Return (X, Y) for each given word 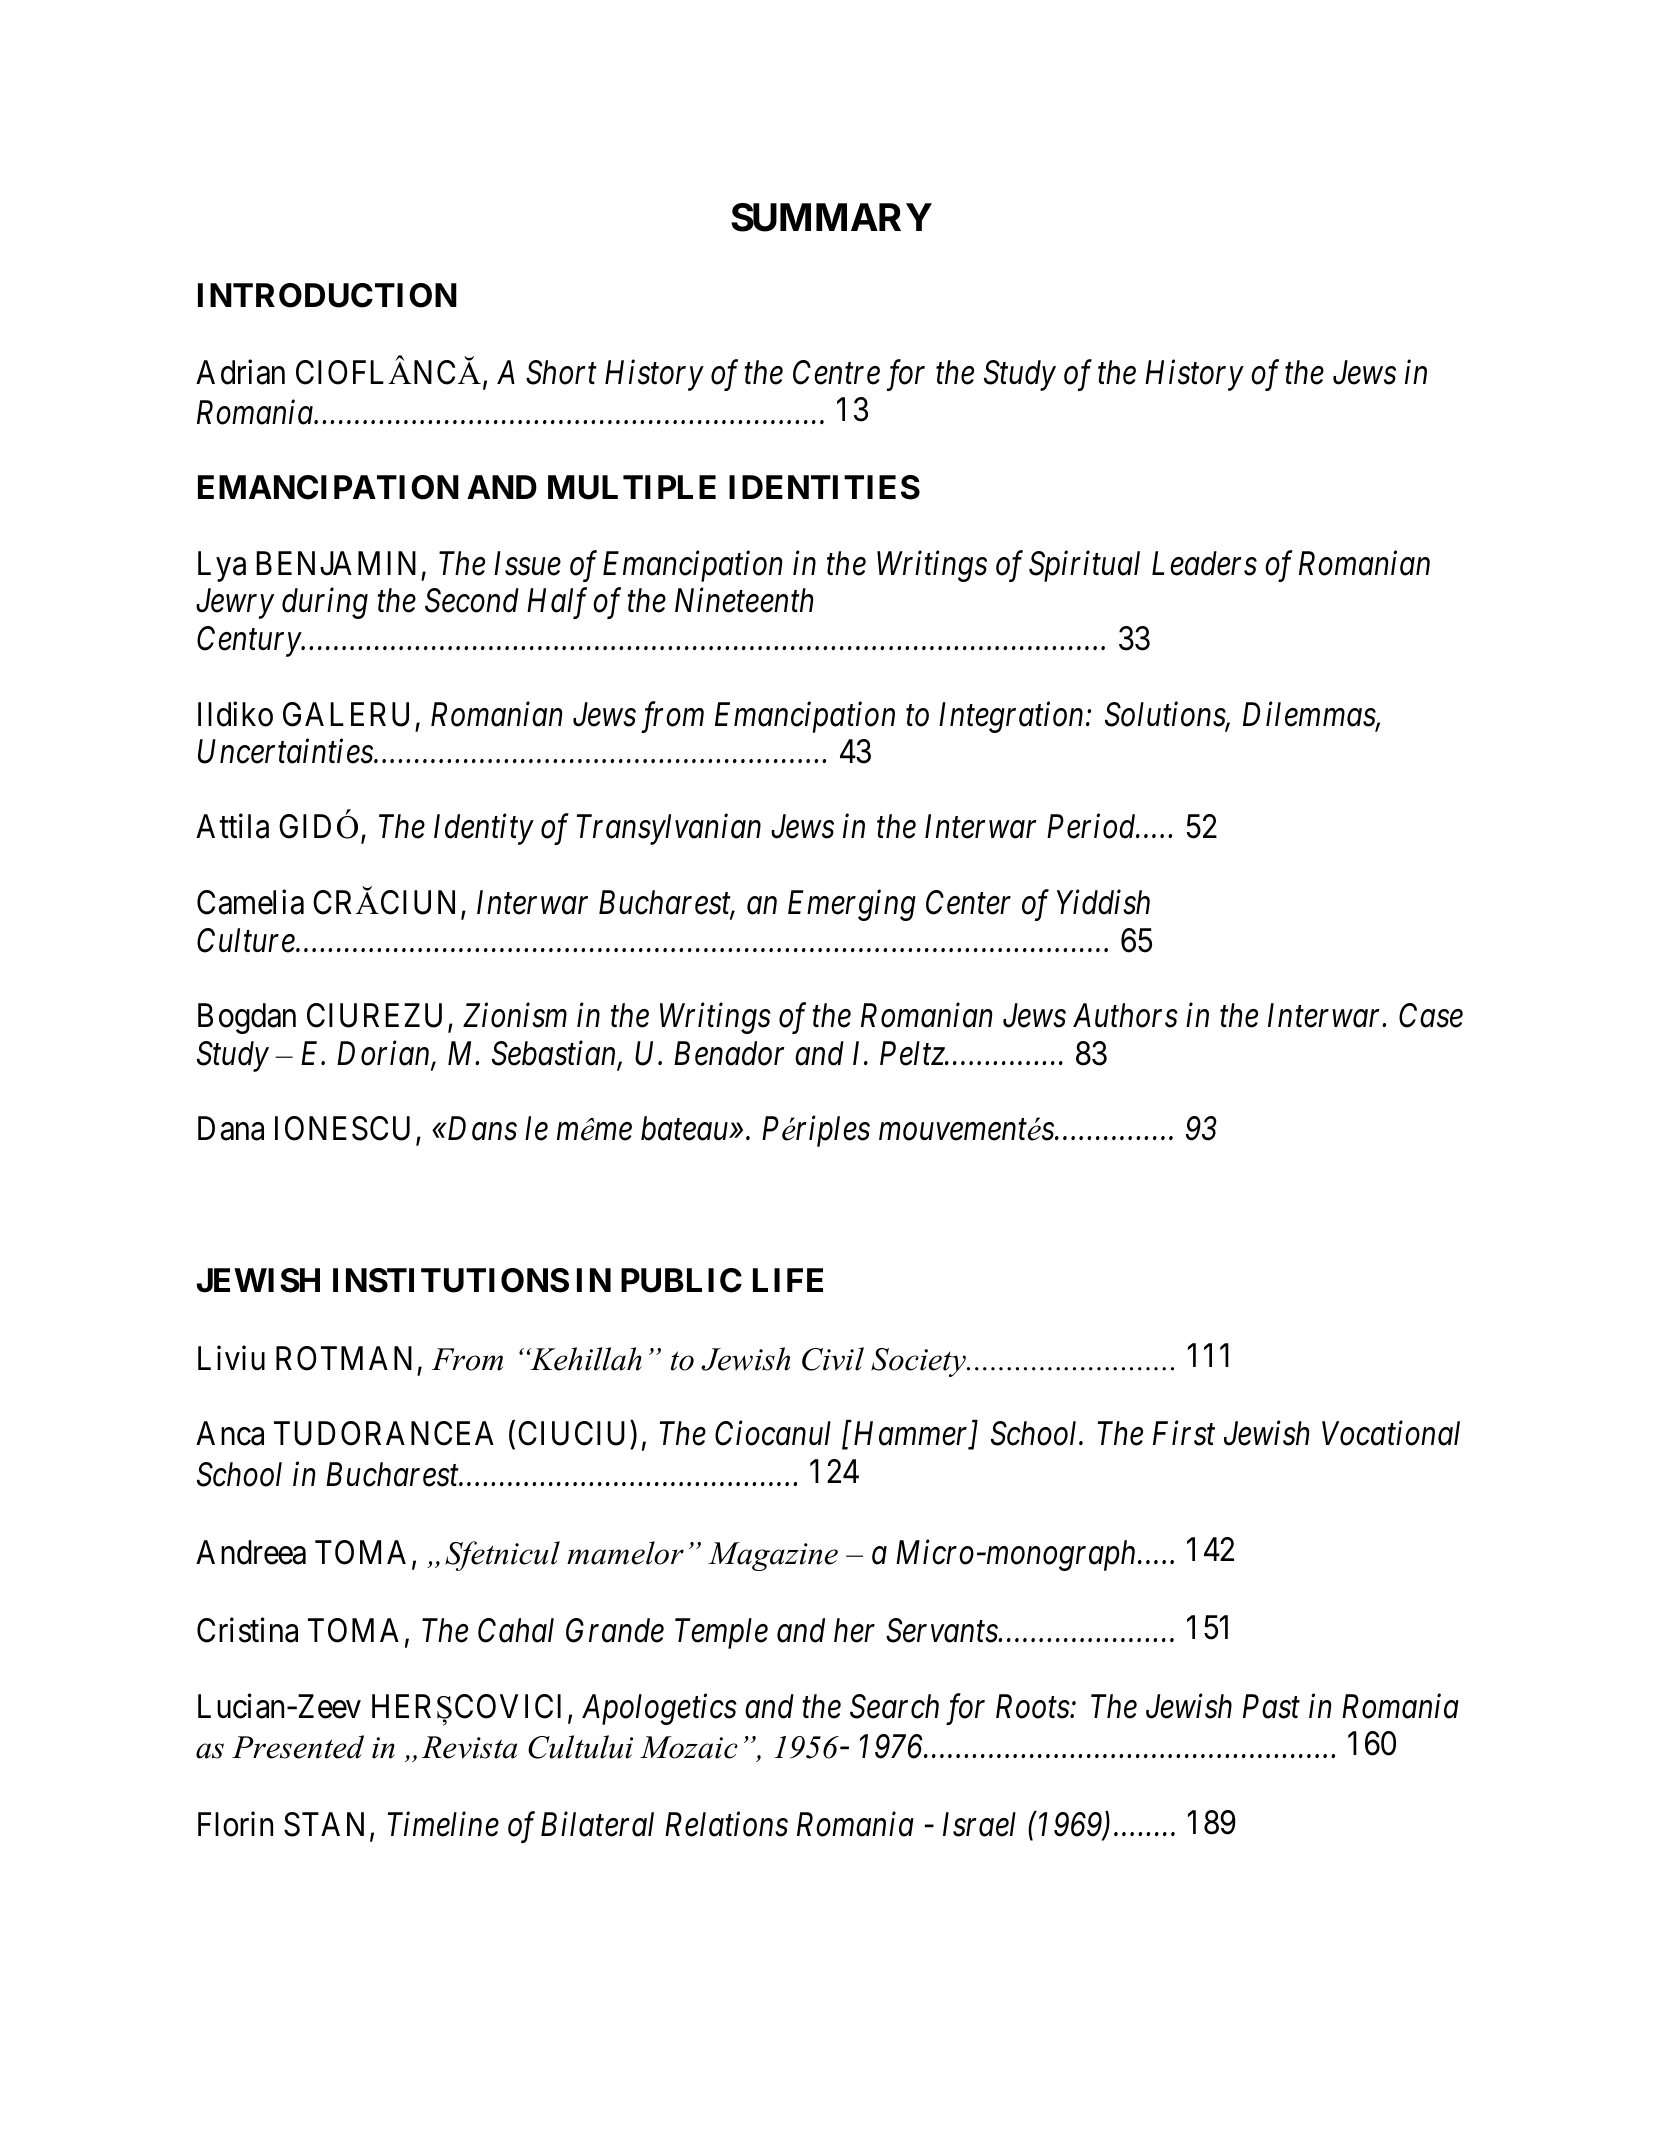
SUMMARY (831, 217)
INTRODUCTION (327, 295)
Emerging (852, 906)
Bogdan (247, 1018)
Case (1431, 1016)
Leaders (1204, 563)
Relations (726, 1824)
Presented (298, 1747)
